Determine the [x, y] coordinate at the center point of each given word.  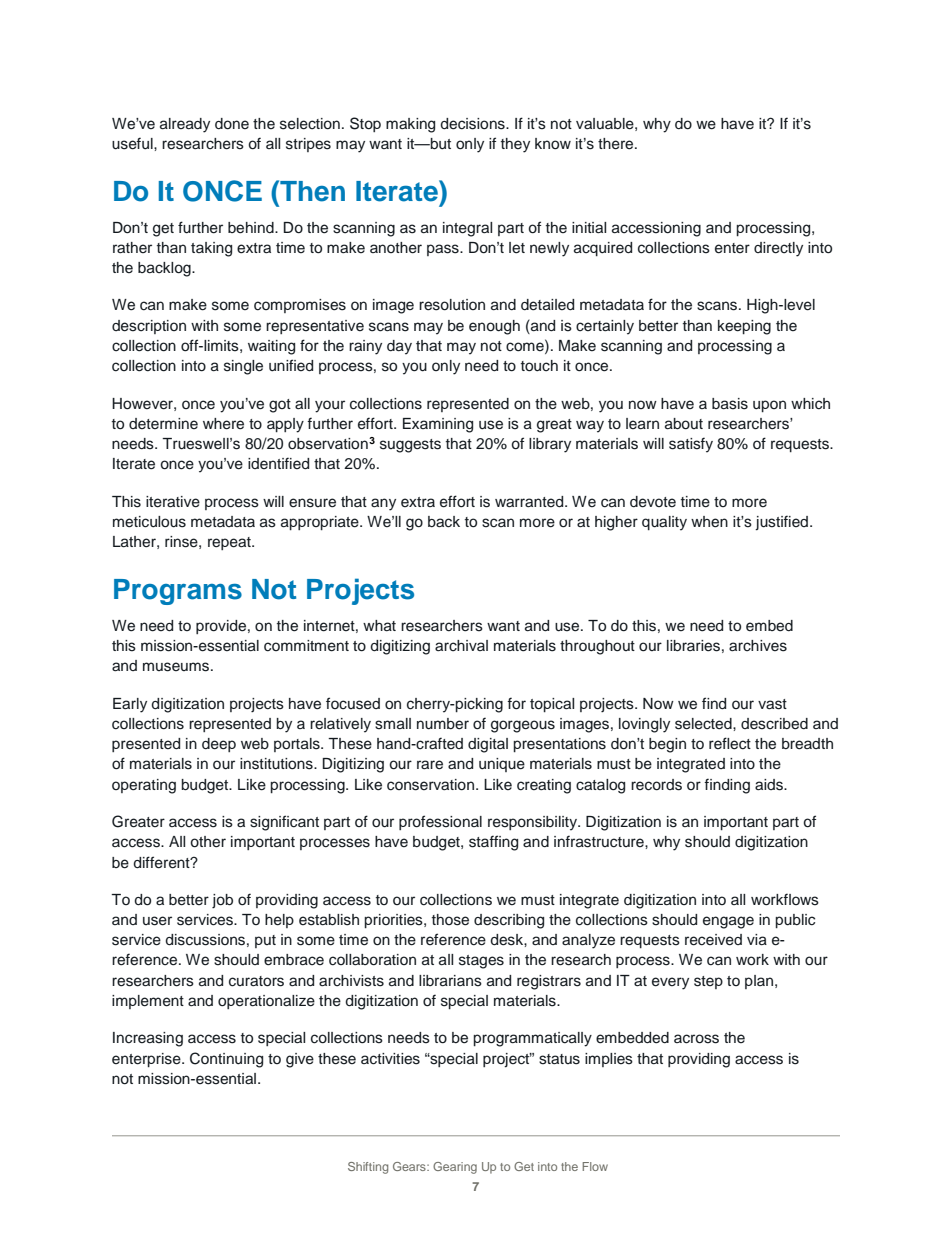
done [232, 124]
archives [758, 646]
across [696, 1039]
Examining [438, 425]
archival [461, 646]
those [450, 920]
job [222, 901]
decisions [473, 124]
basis [730, 404]
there [617, 144]
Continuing [226, 1060]
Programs [178, 592]
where [223, 424]
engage [728, 922]
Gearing [455, 1168]
